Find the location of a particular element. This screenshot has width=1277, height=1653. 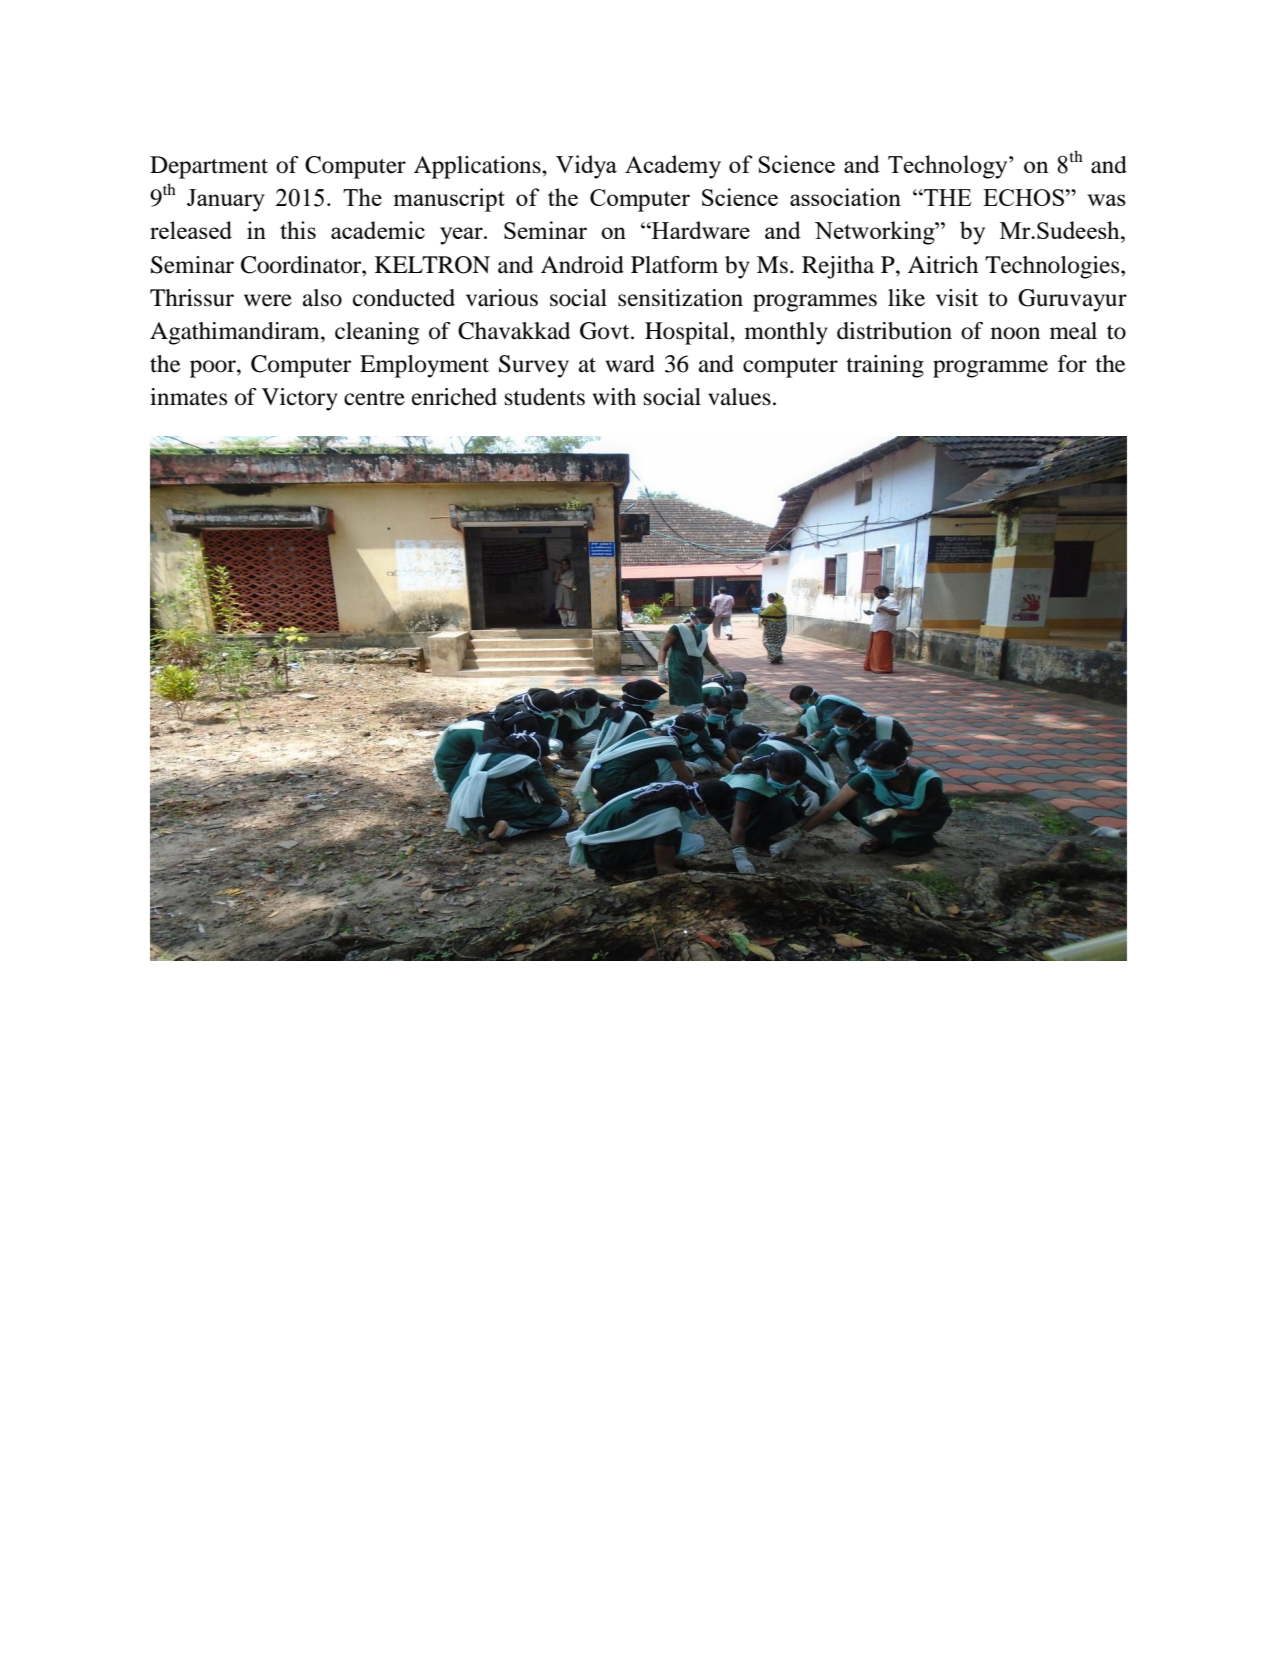

Department is located at coordinates (209, 167).
